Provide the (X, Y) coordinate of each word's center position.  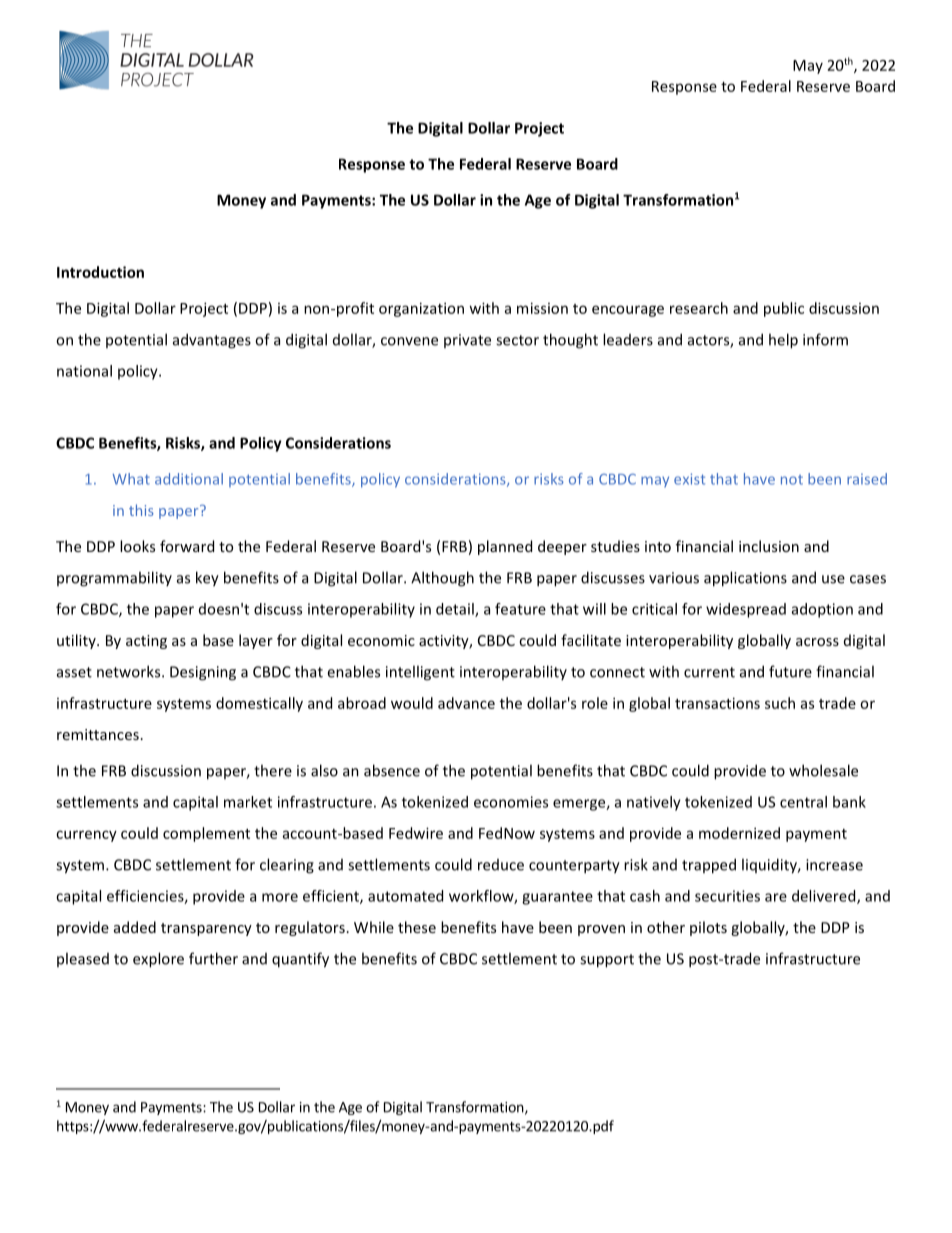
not (792, 480)
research (699, 308)
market (248, 802)
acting (146, 642)
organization (421, 309)
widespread (746, 610)
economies (511, 802)
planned (505, 547)
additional (189, 479)
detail (456, 610)
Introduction (100, 272)
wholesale (823, 770)
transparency (206, 929)
